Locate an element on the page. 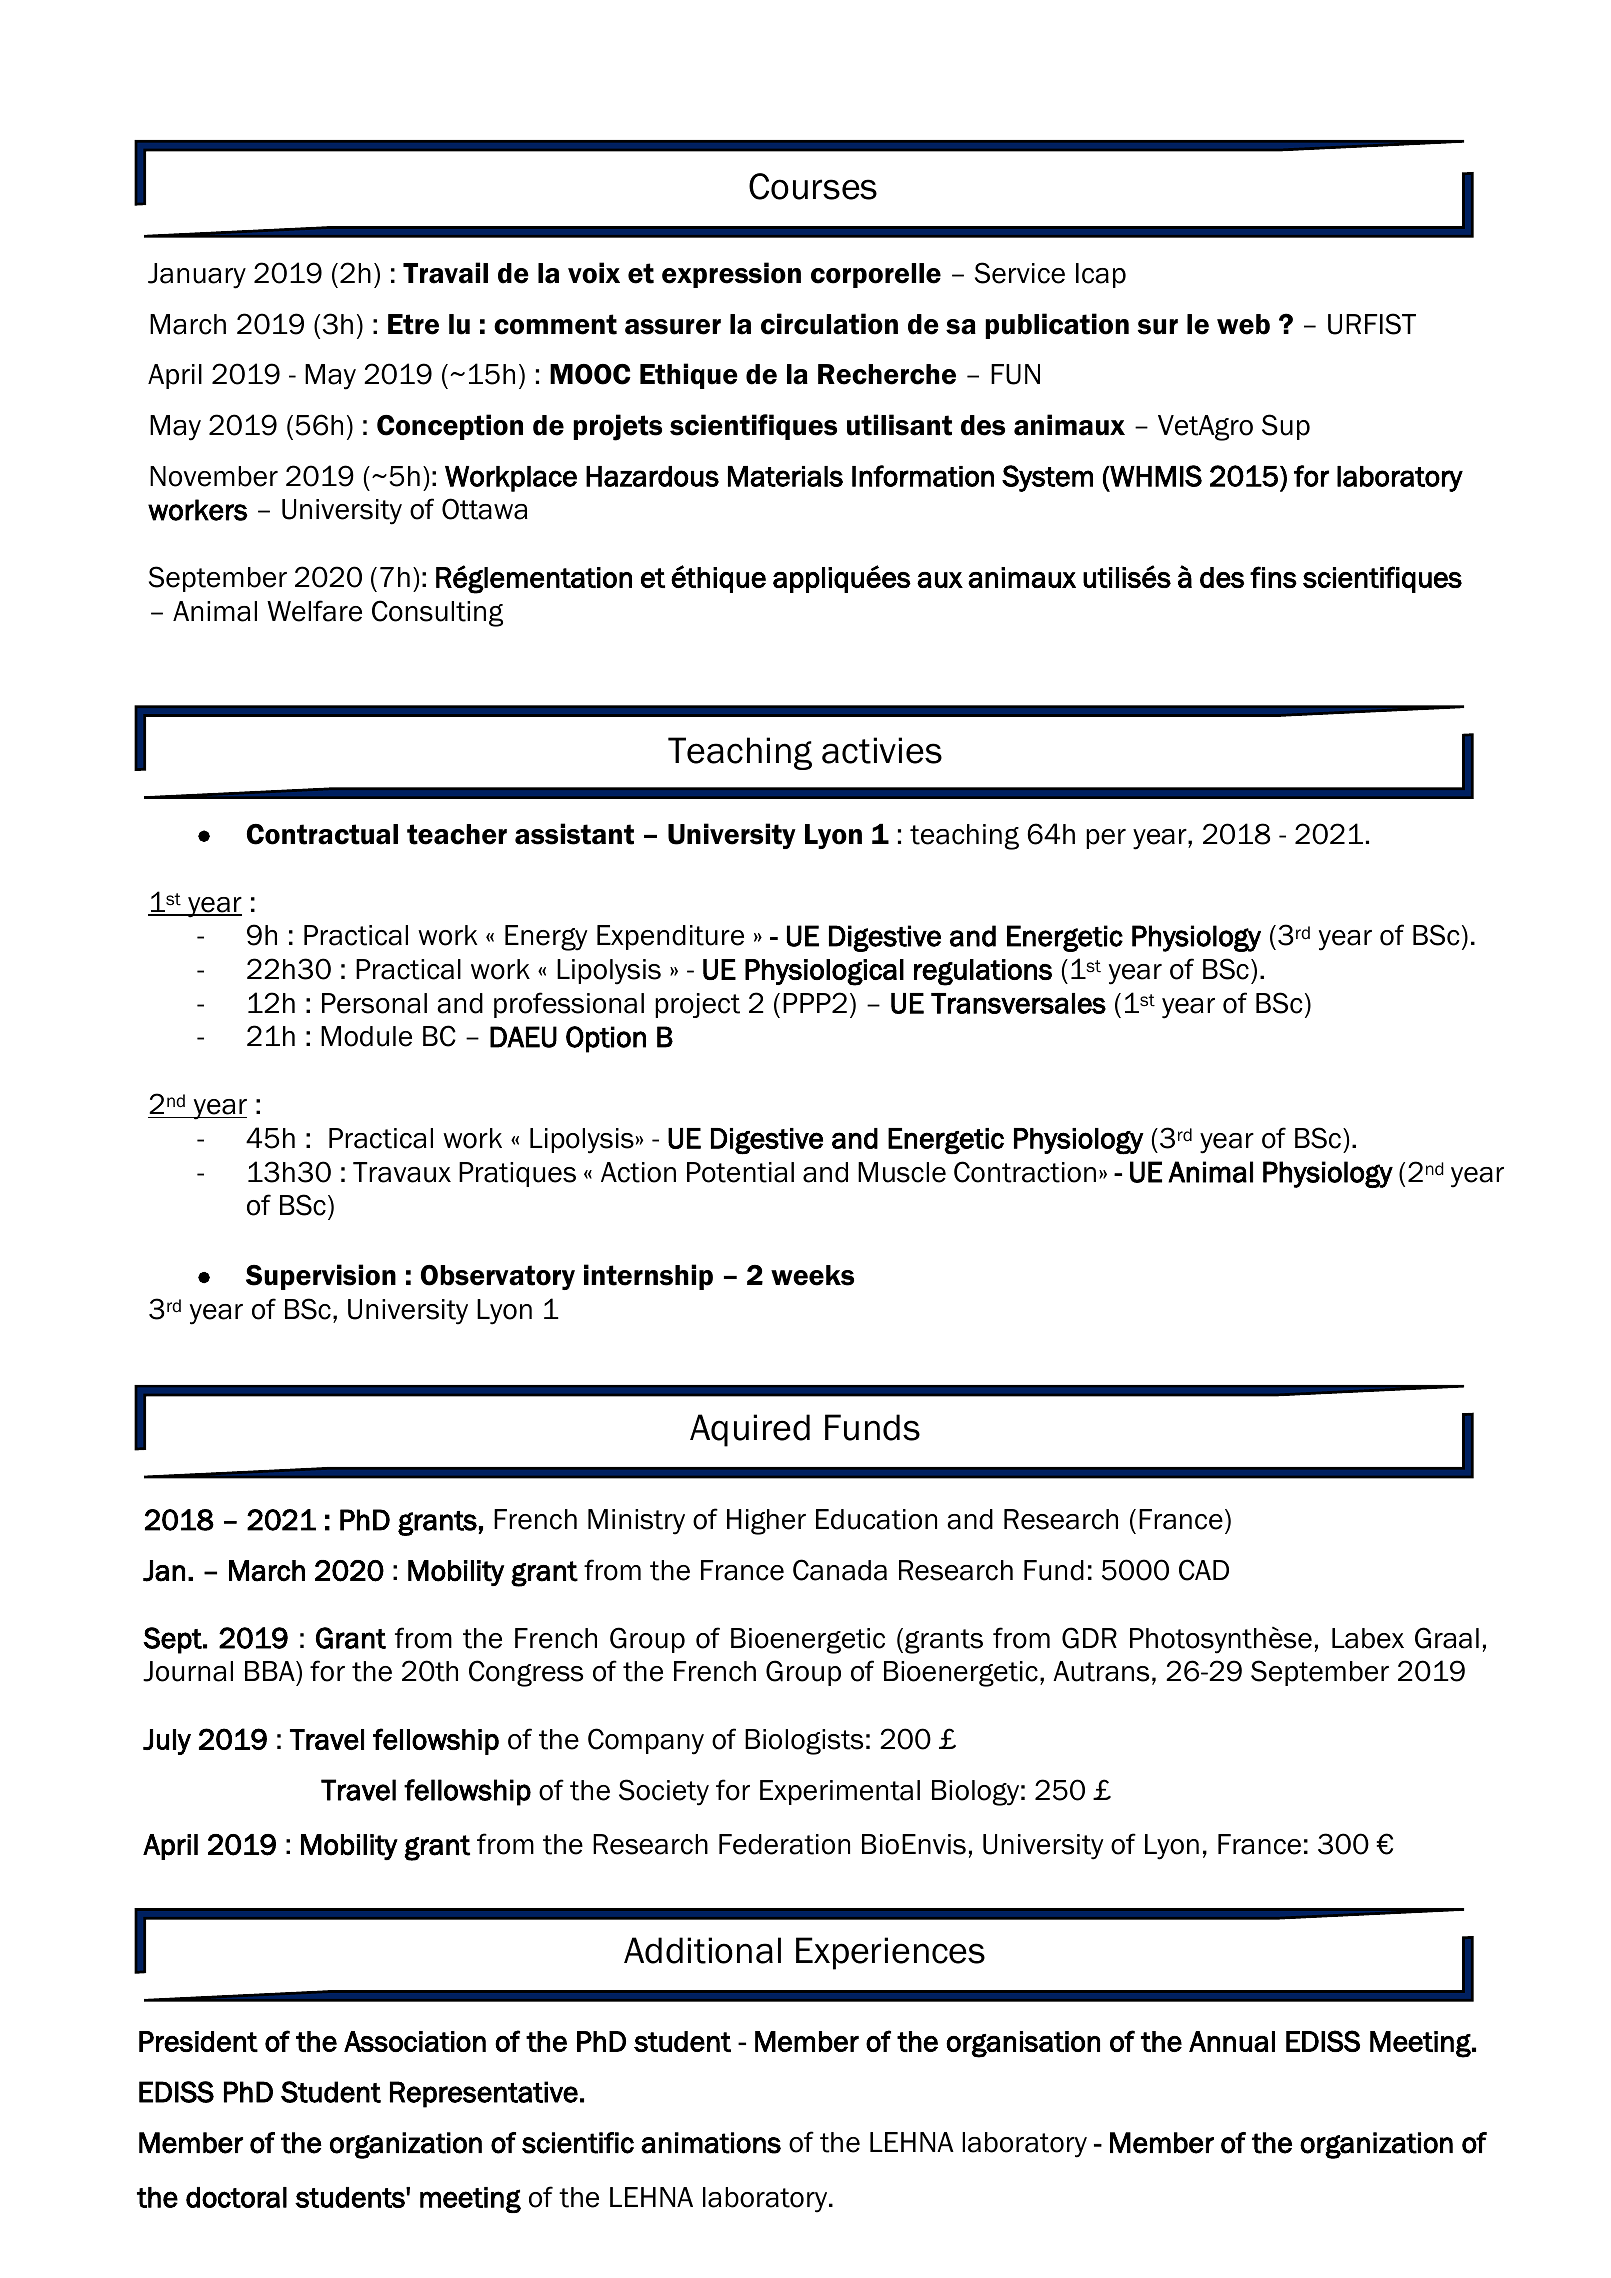 This image has width=1611, height=2278. doctoral is located at coordinates (236, 2197).
